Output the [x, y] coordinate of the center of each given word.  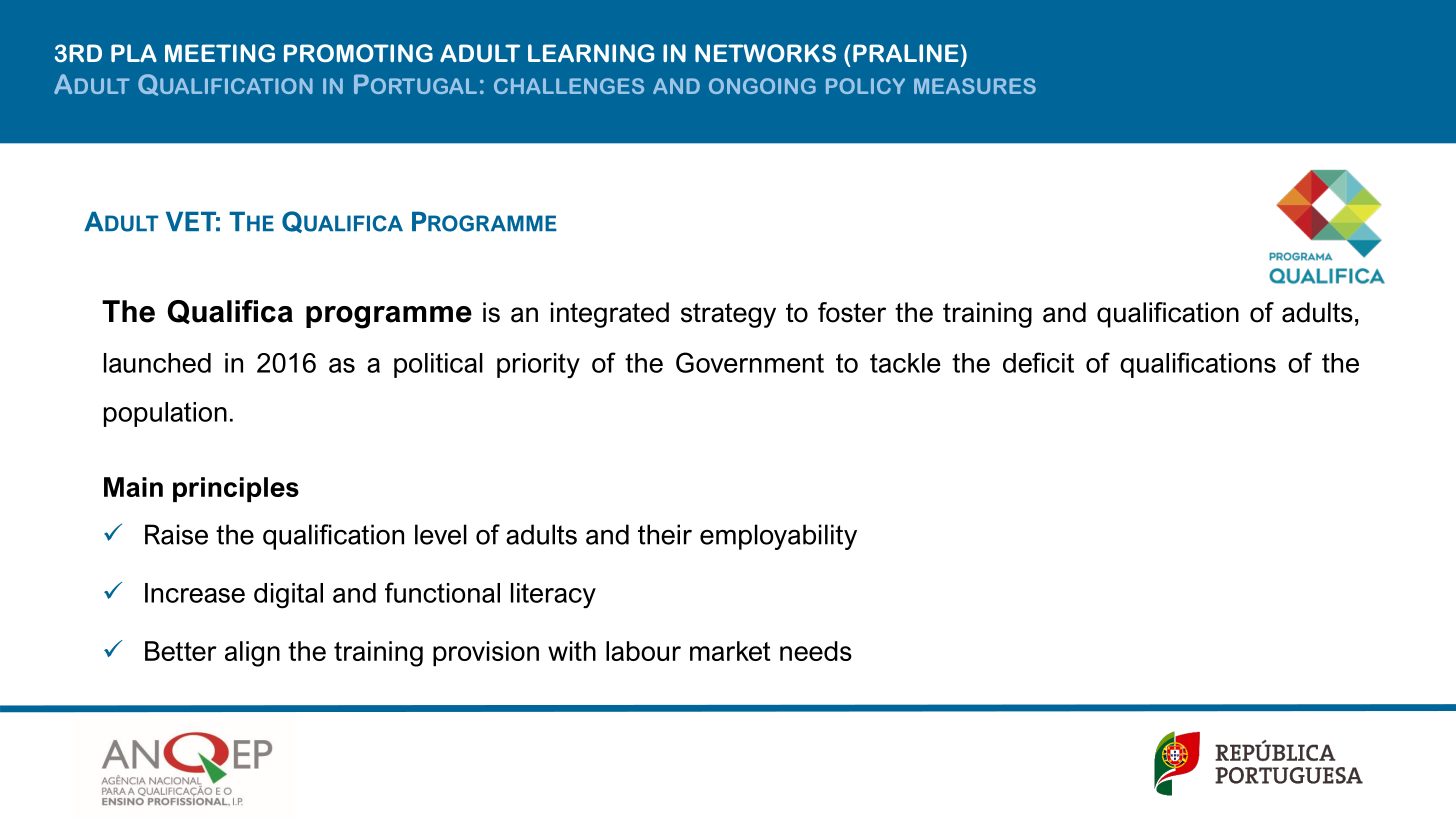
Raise [176, 534]
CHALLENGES [569, 86]
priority [538, 366]
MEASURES [975, 86]
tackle [905, 363]
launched [157, 363]
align [252, 654]
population [165, 414]
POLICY [865, 86]
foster [852, 312]
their [665, 534]
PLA [134, 53]
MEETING [220, 53]
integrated [610, 315]
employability [778, 537]
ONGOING [762, 86]
